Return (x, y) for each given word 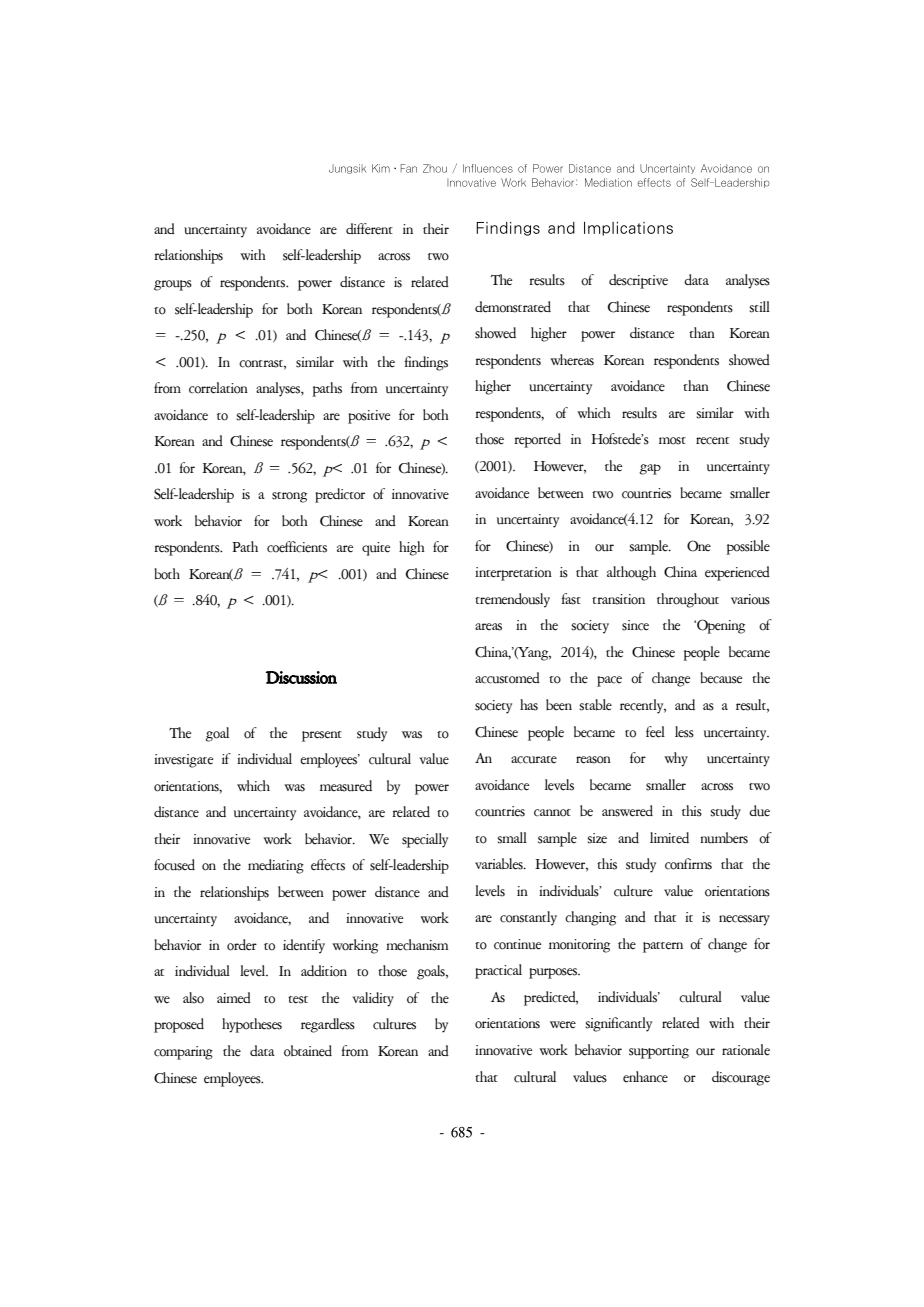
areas (488, 627)
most (672, 441)
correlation (218, 388)
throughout (688, 600)
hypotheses (252, 1025)
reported (537, 440)
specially (425, 840)
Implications (628, 229)
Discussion (301, 677)
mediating (276, 866)
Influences (488, 168)
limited (669, 838)
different (369, 229)
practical (498, 971)
